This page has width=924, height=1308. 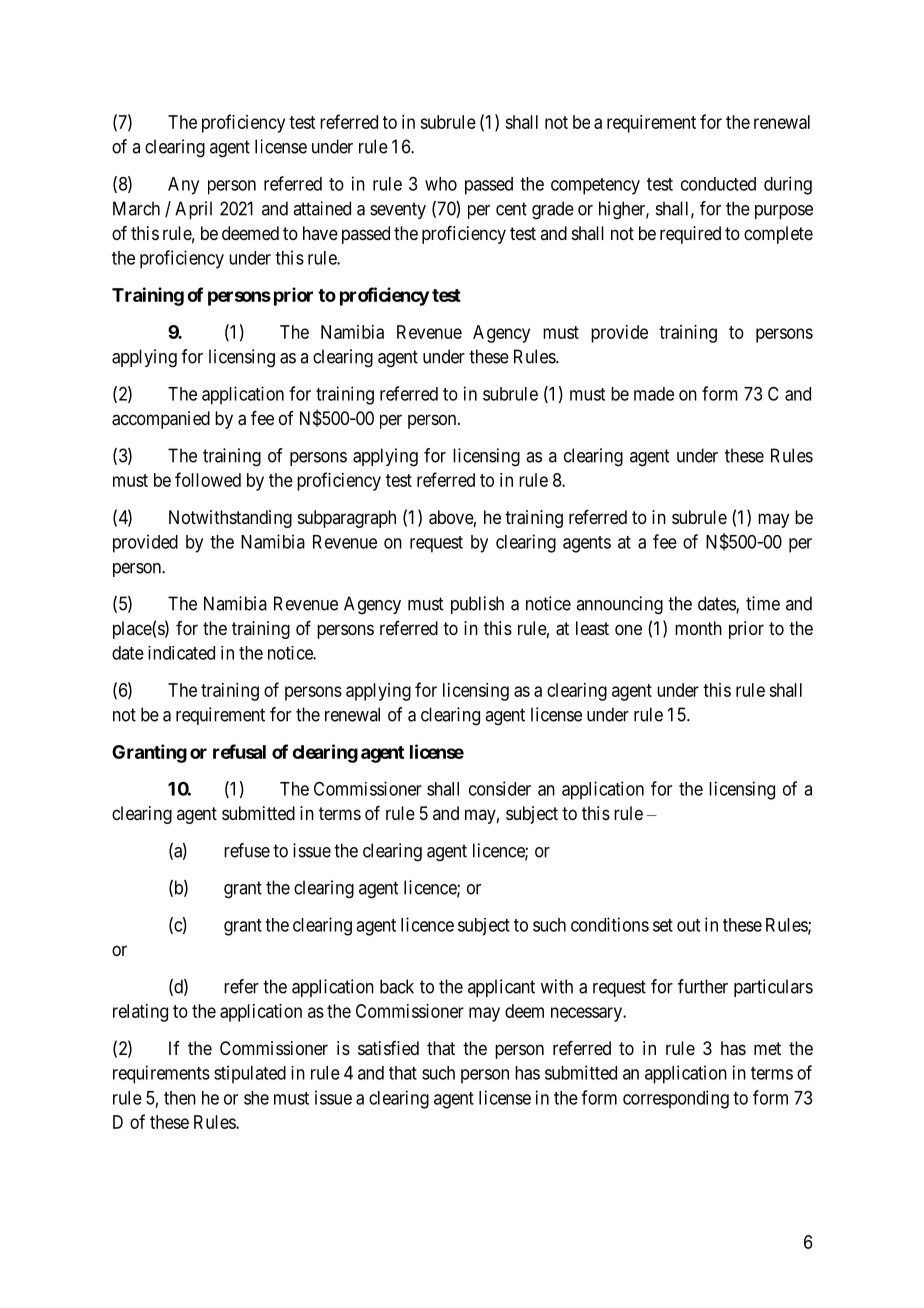 I want to click on indicated, so click(x=181, y=653).
